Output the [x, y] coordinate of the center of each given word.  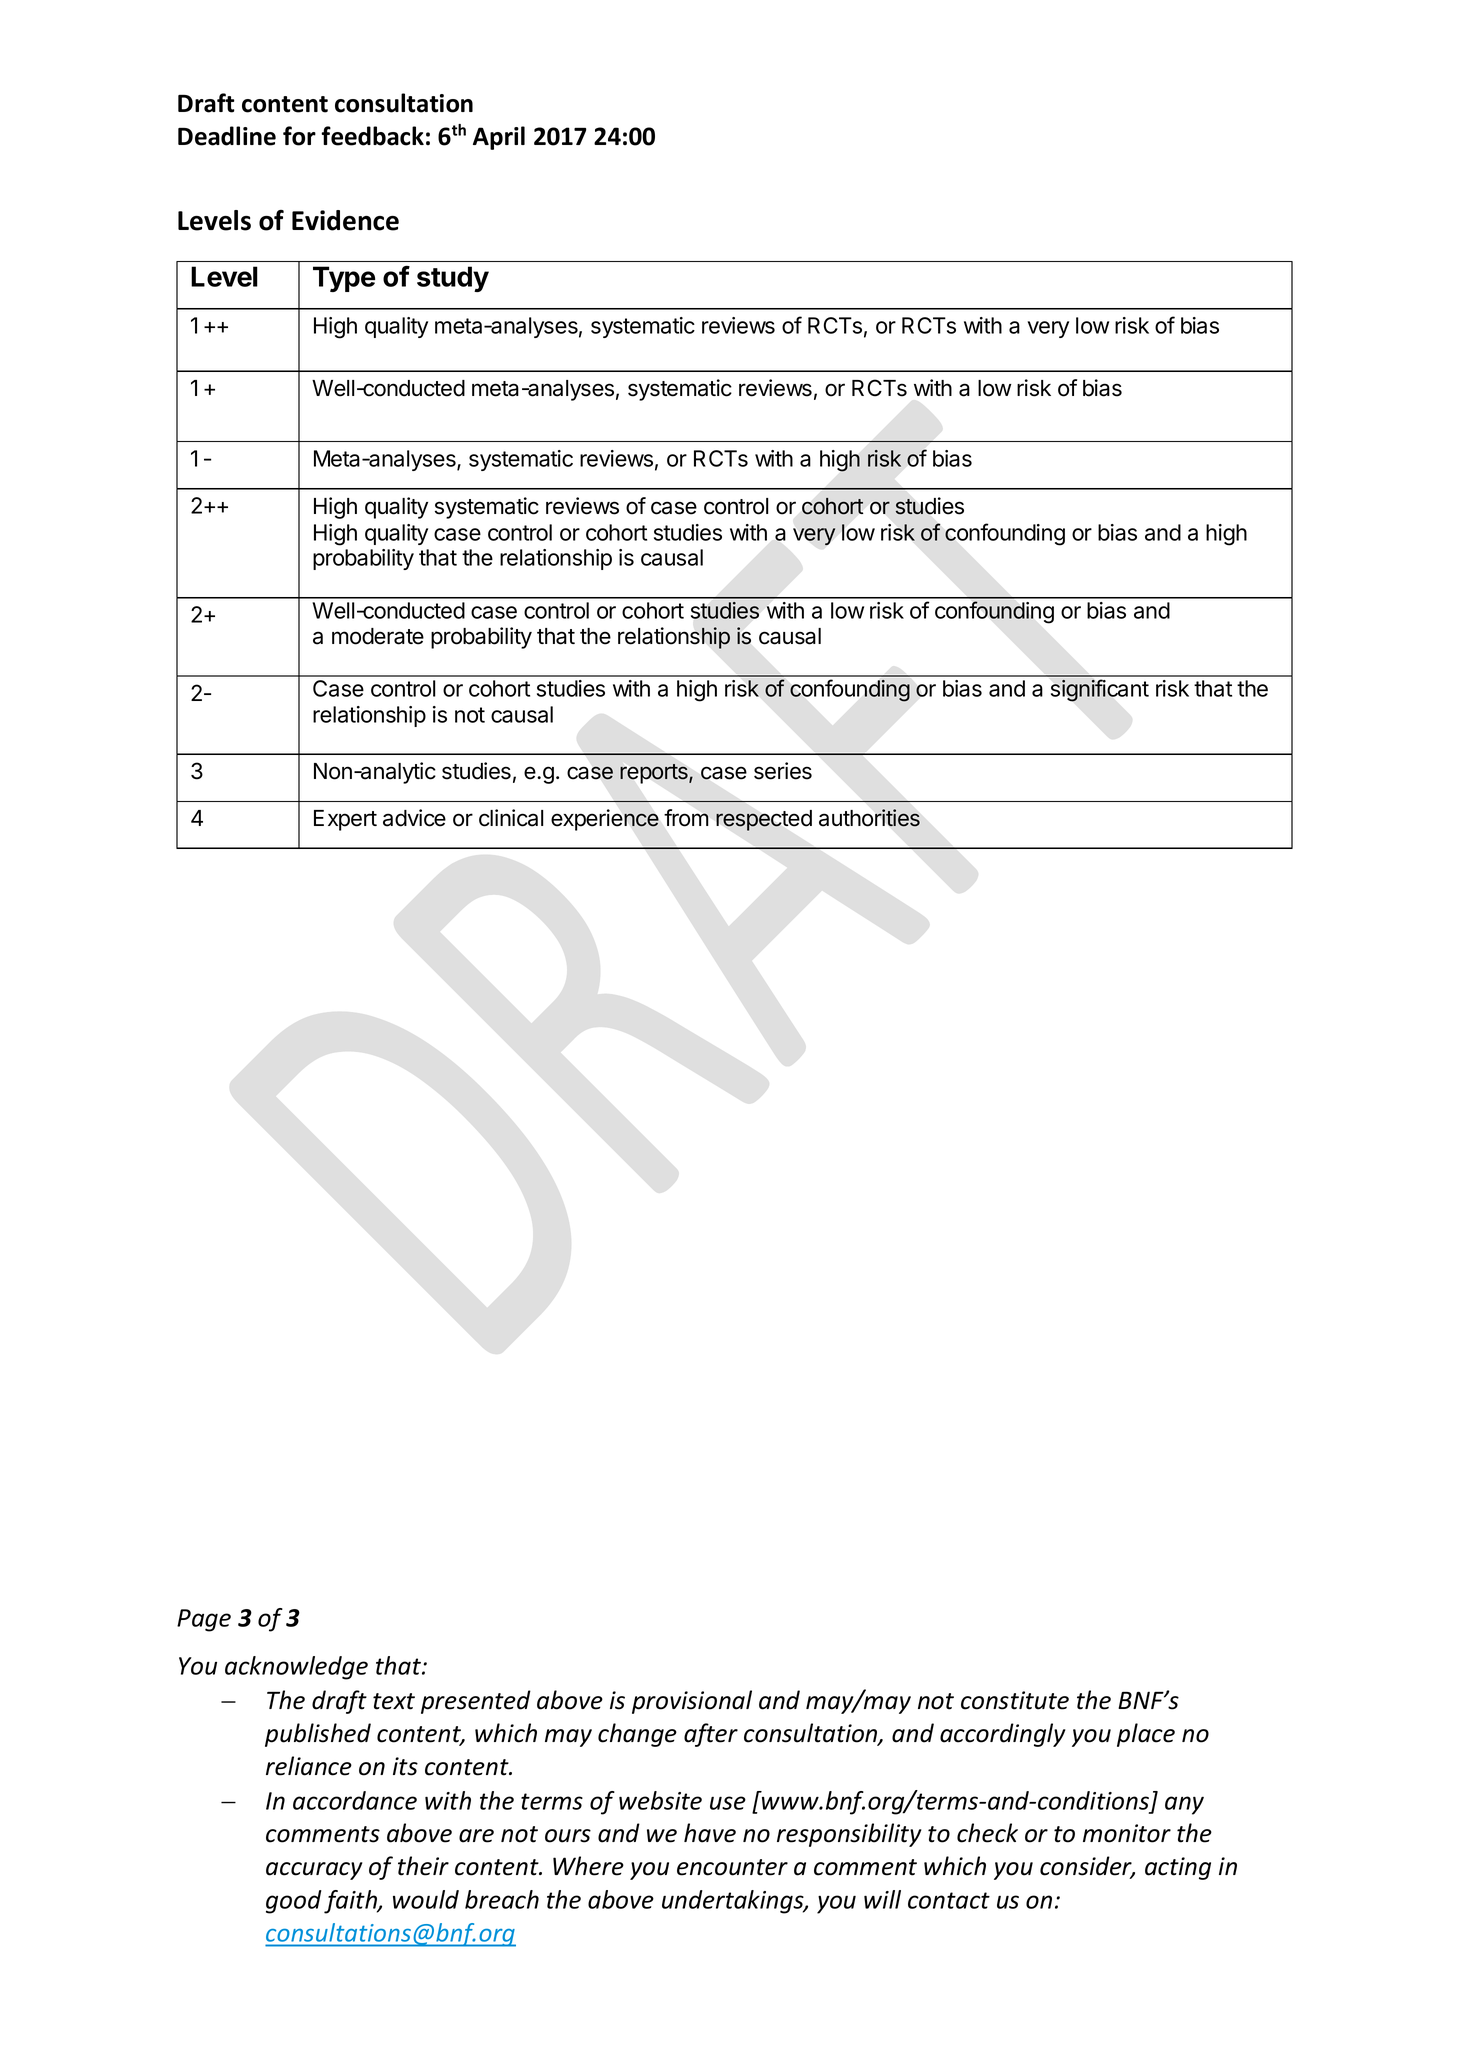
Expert [345, 820]
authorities [869, 818]
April [499, 138]
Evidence [345, 220]
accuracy [314, 1871]
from [686, 818]
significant [1100, 690]
